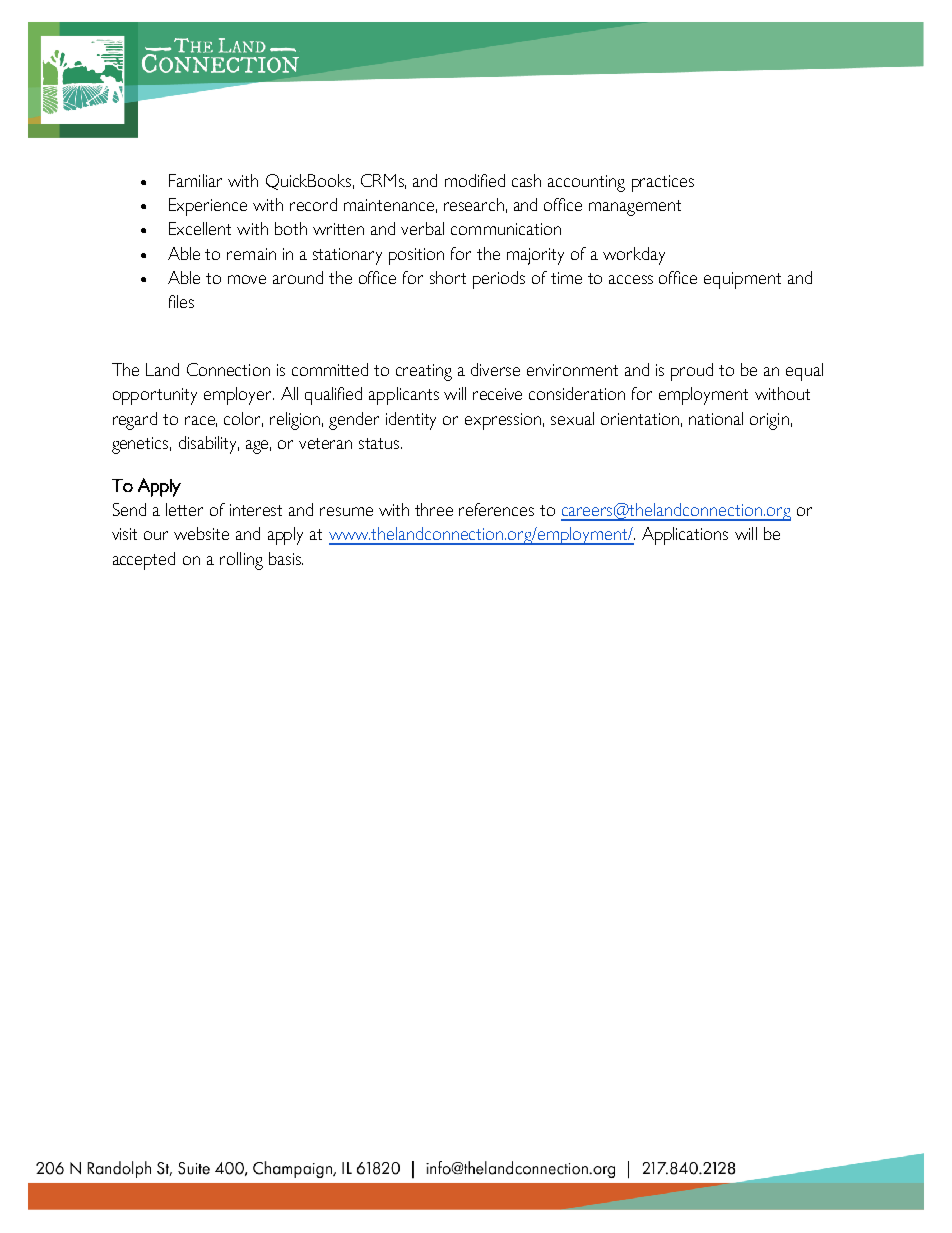 The width and height of the page is (952, 1233). I want to click on modified, so click(475, 180).
